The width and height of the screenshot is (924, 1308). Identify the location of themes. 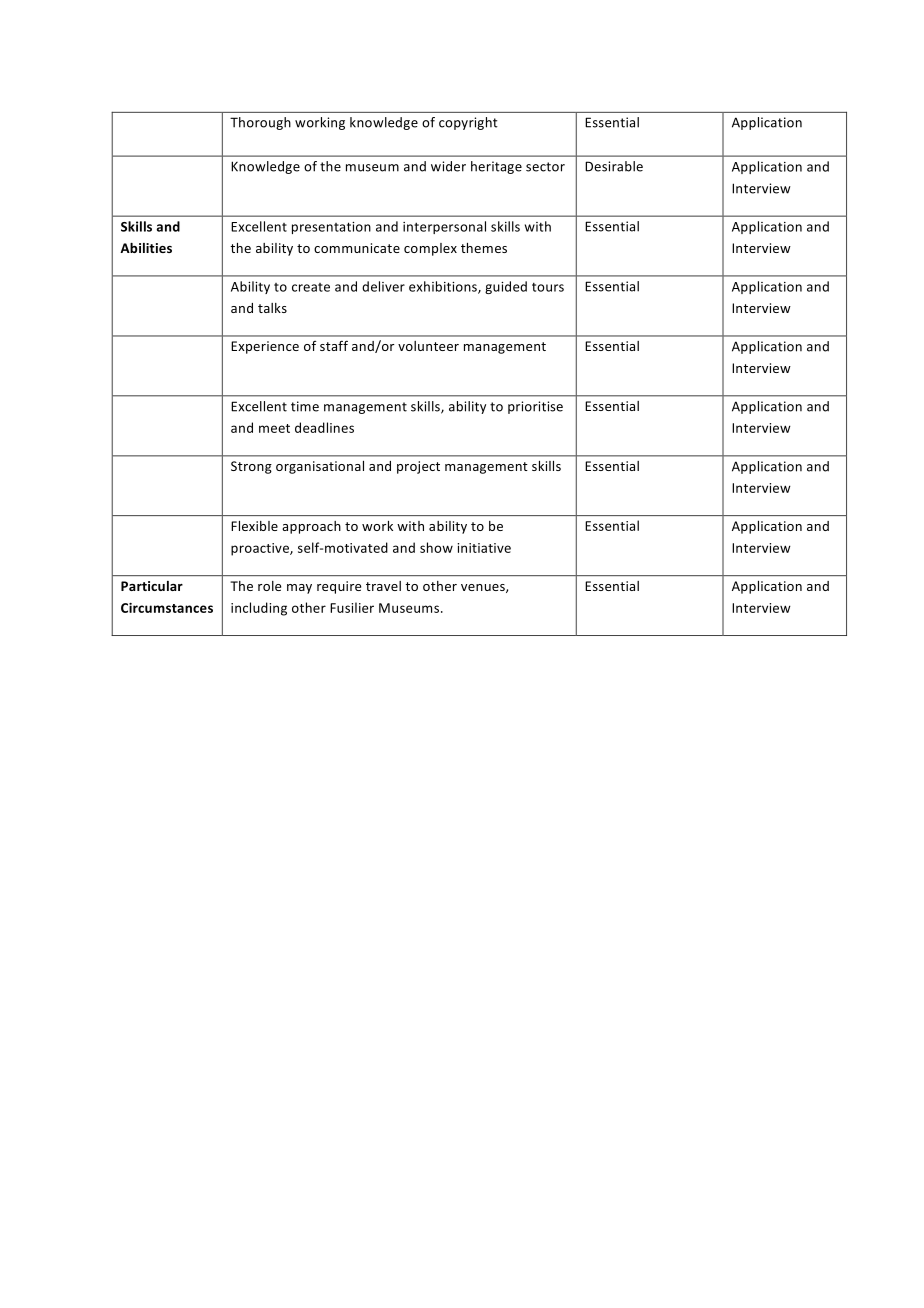
(484, 248).
